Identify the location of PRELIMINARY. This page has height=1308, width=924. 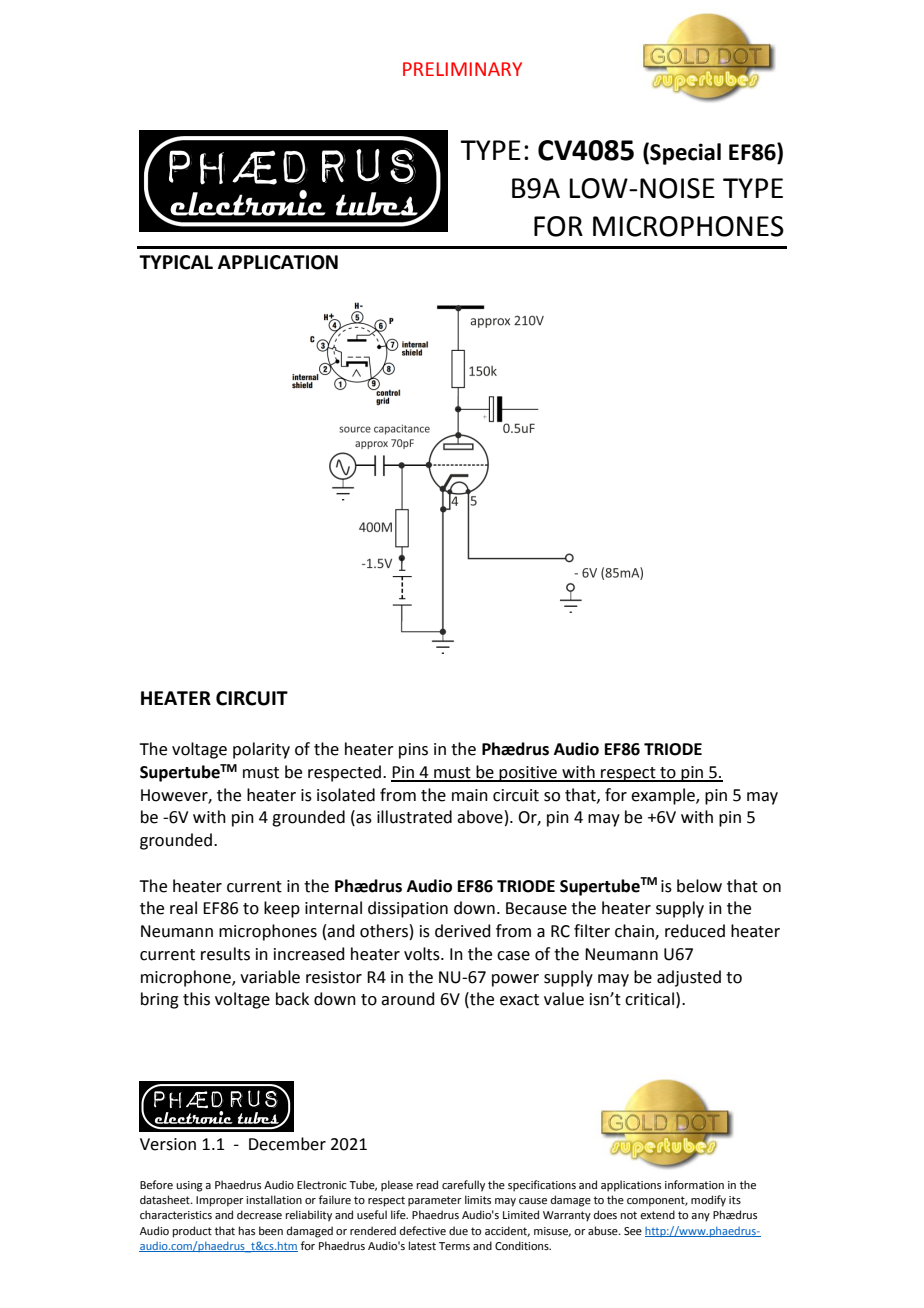
(462, 69).
